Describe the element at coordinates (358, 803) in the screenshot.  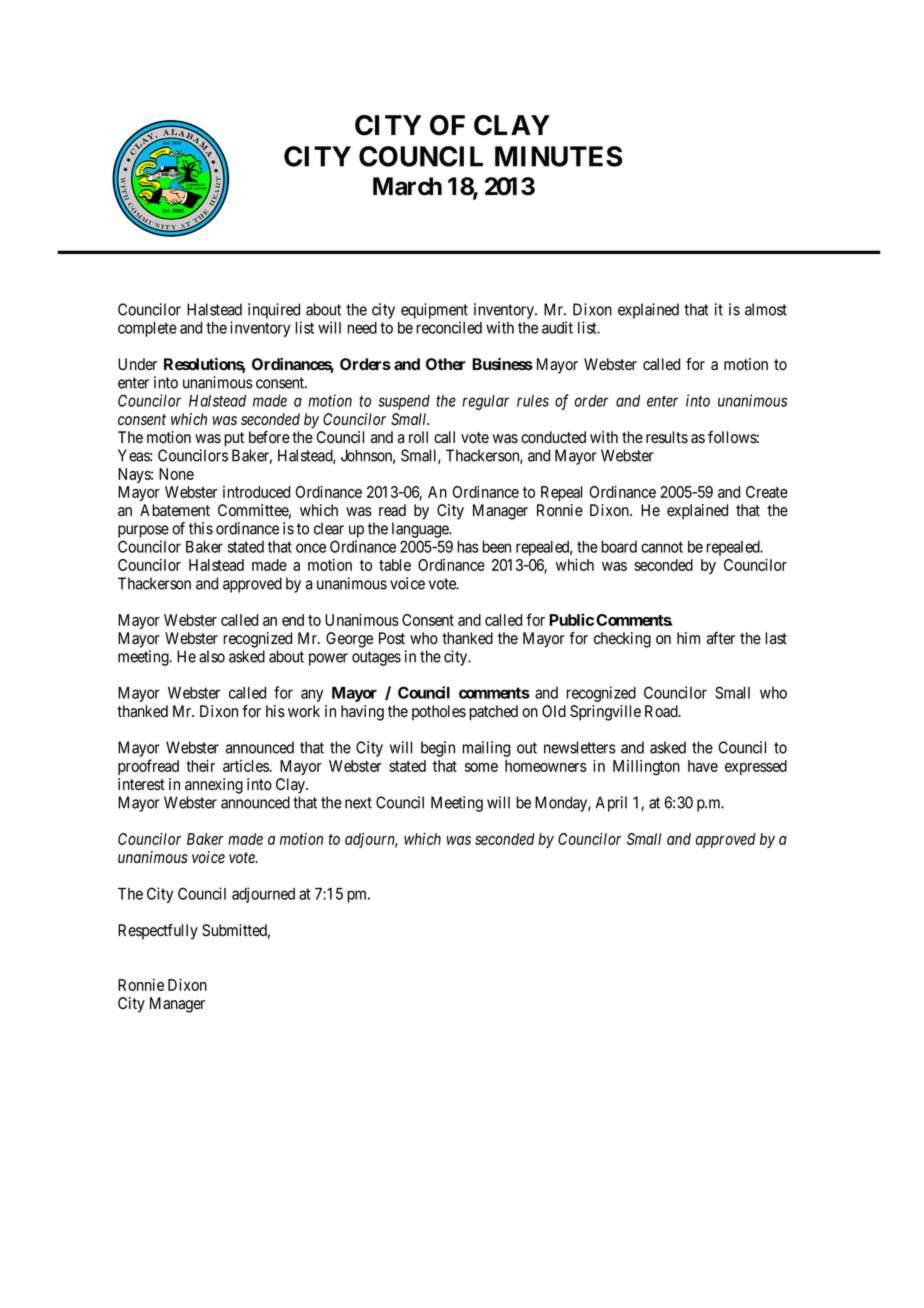
I see `next` at that location.
